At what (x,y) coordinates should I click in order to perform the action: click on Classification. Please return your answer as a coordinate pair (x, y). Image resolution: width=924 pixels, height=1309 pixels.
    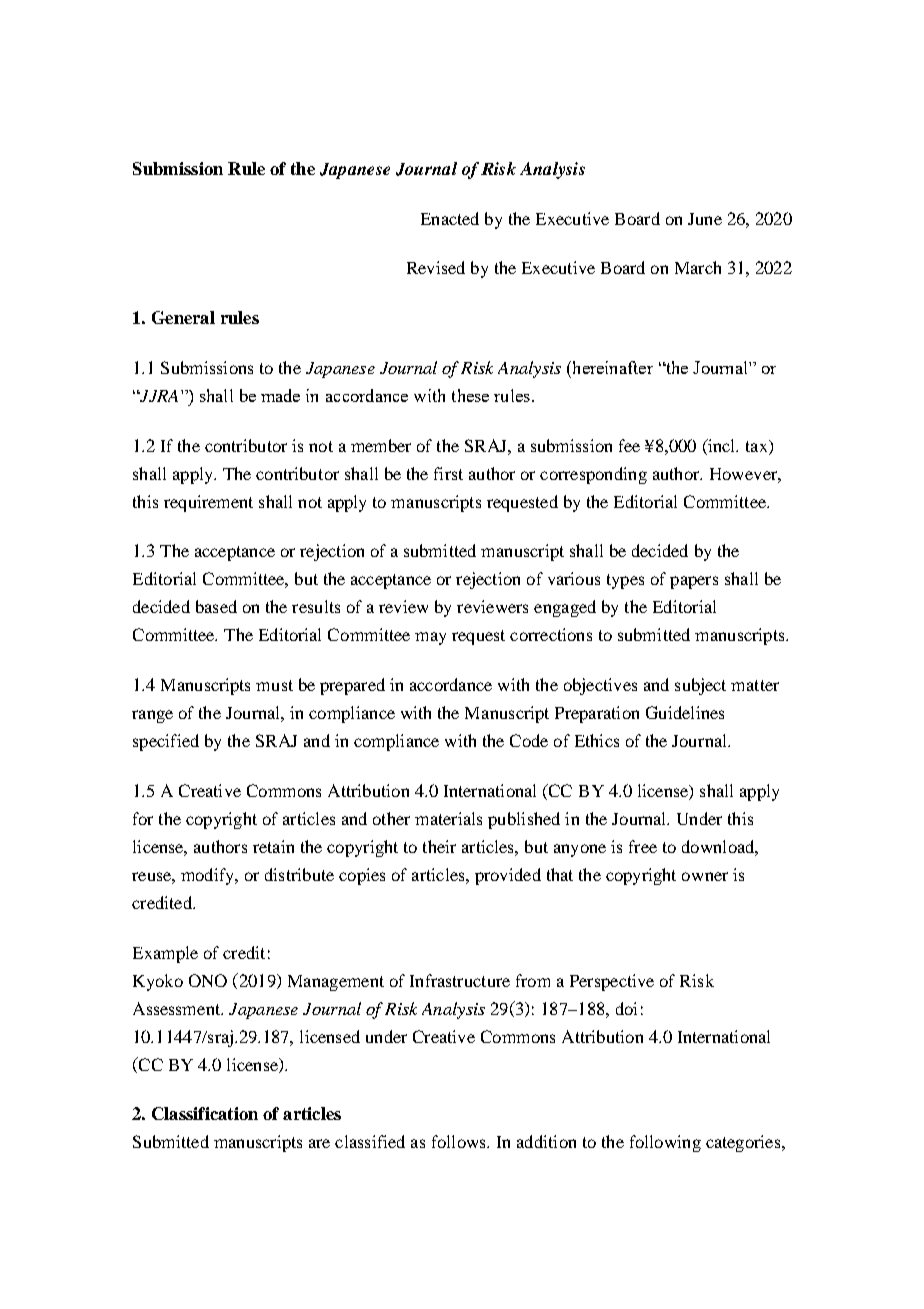
    Looking at the image, I should click on (205, 1113).
